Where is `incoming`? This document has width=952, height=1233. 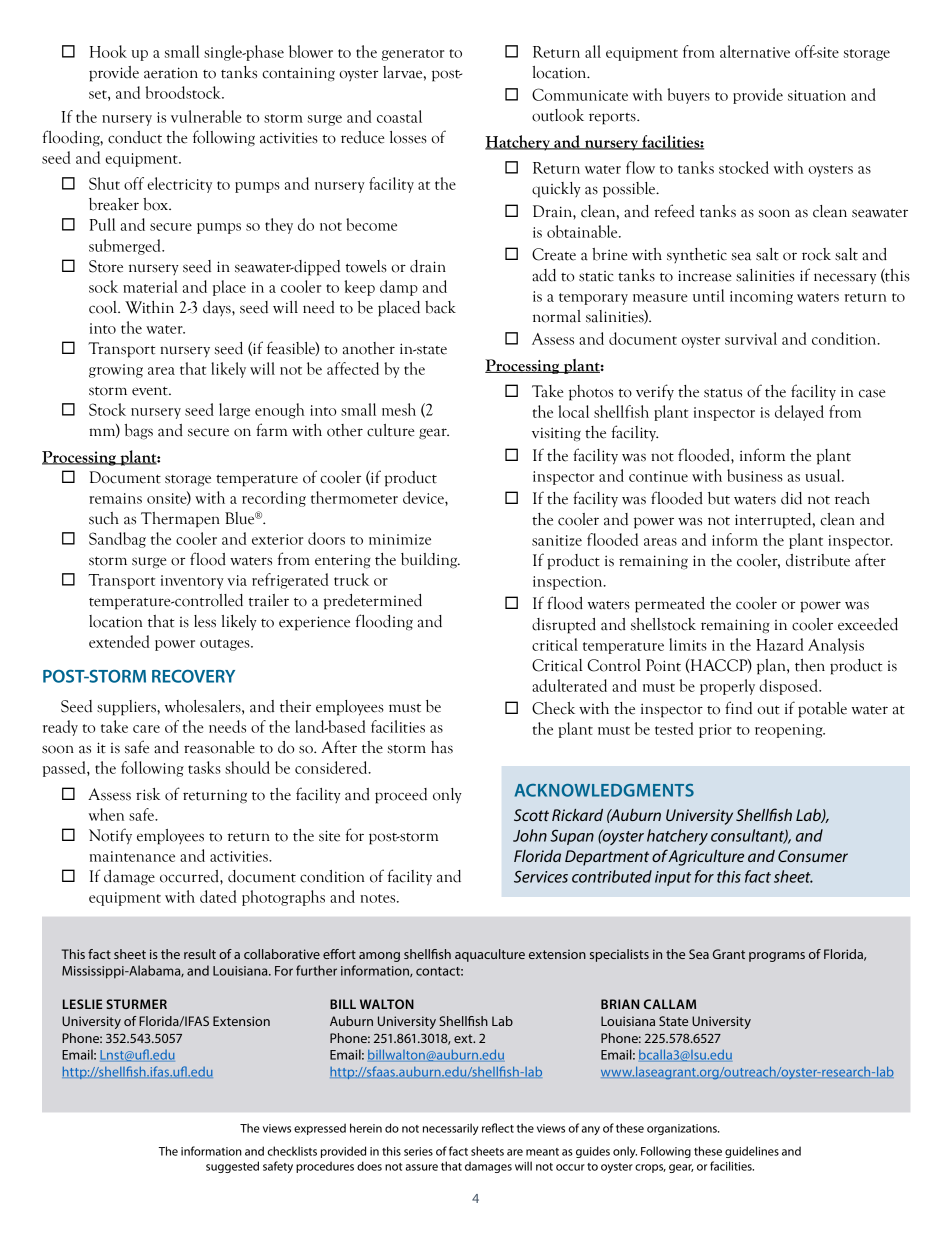 incoming is located at coordinates (761, 298).
